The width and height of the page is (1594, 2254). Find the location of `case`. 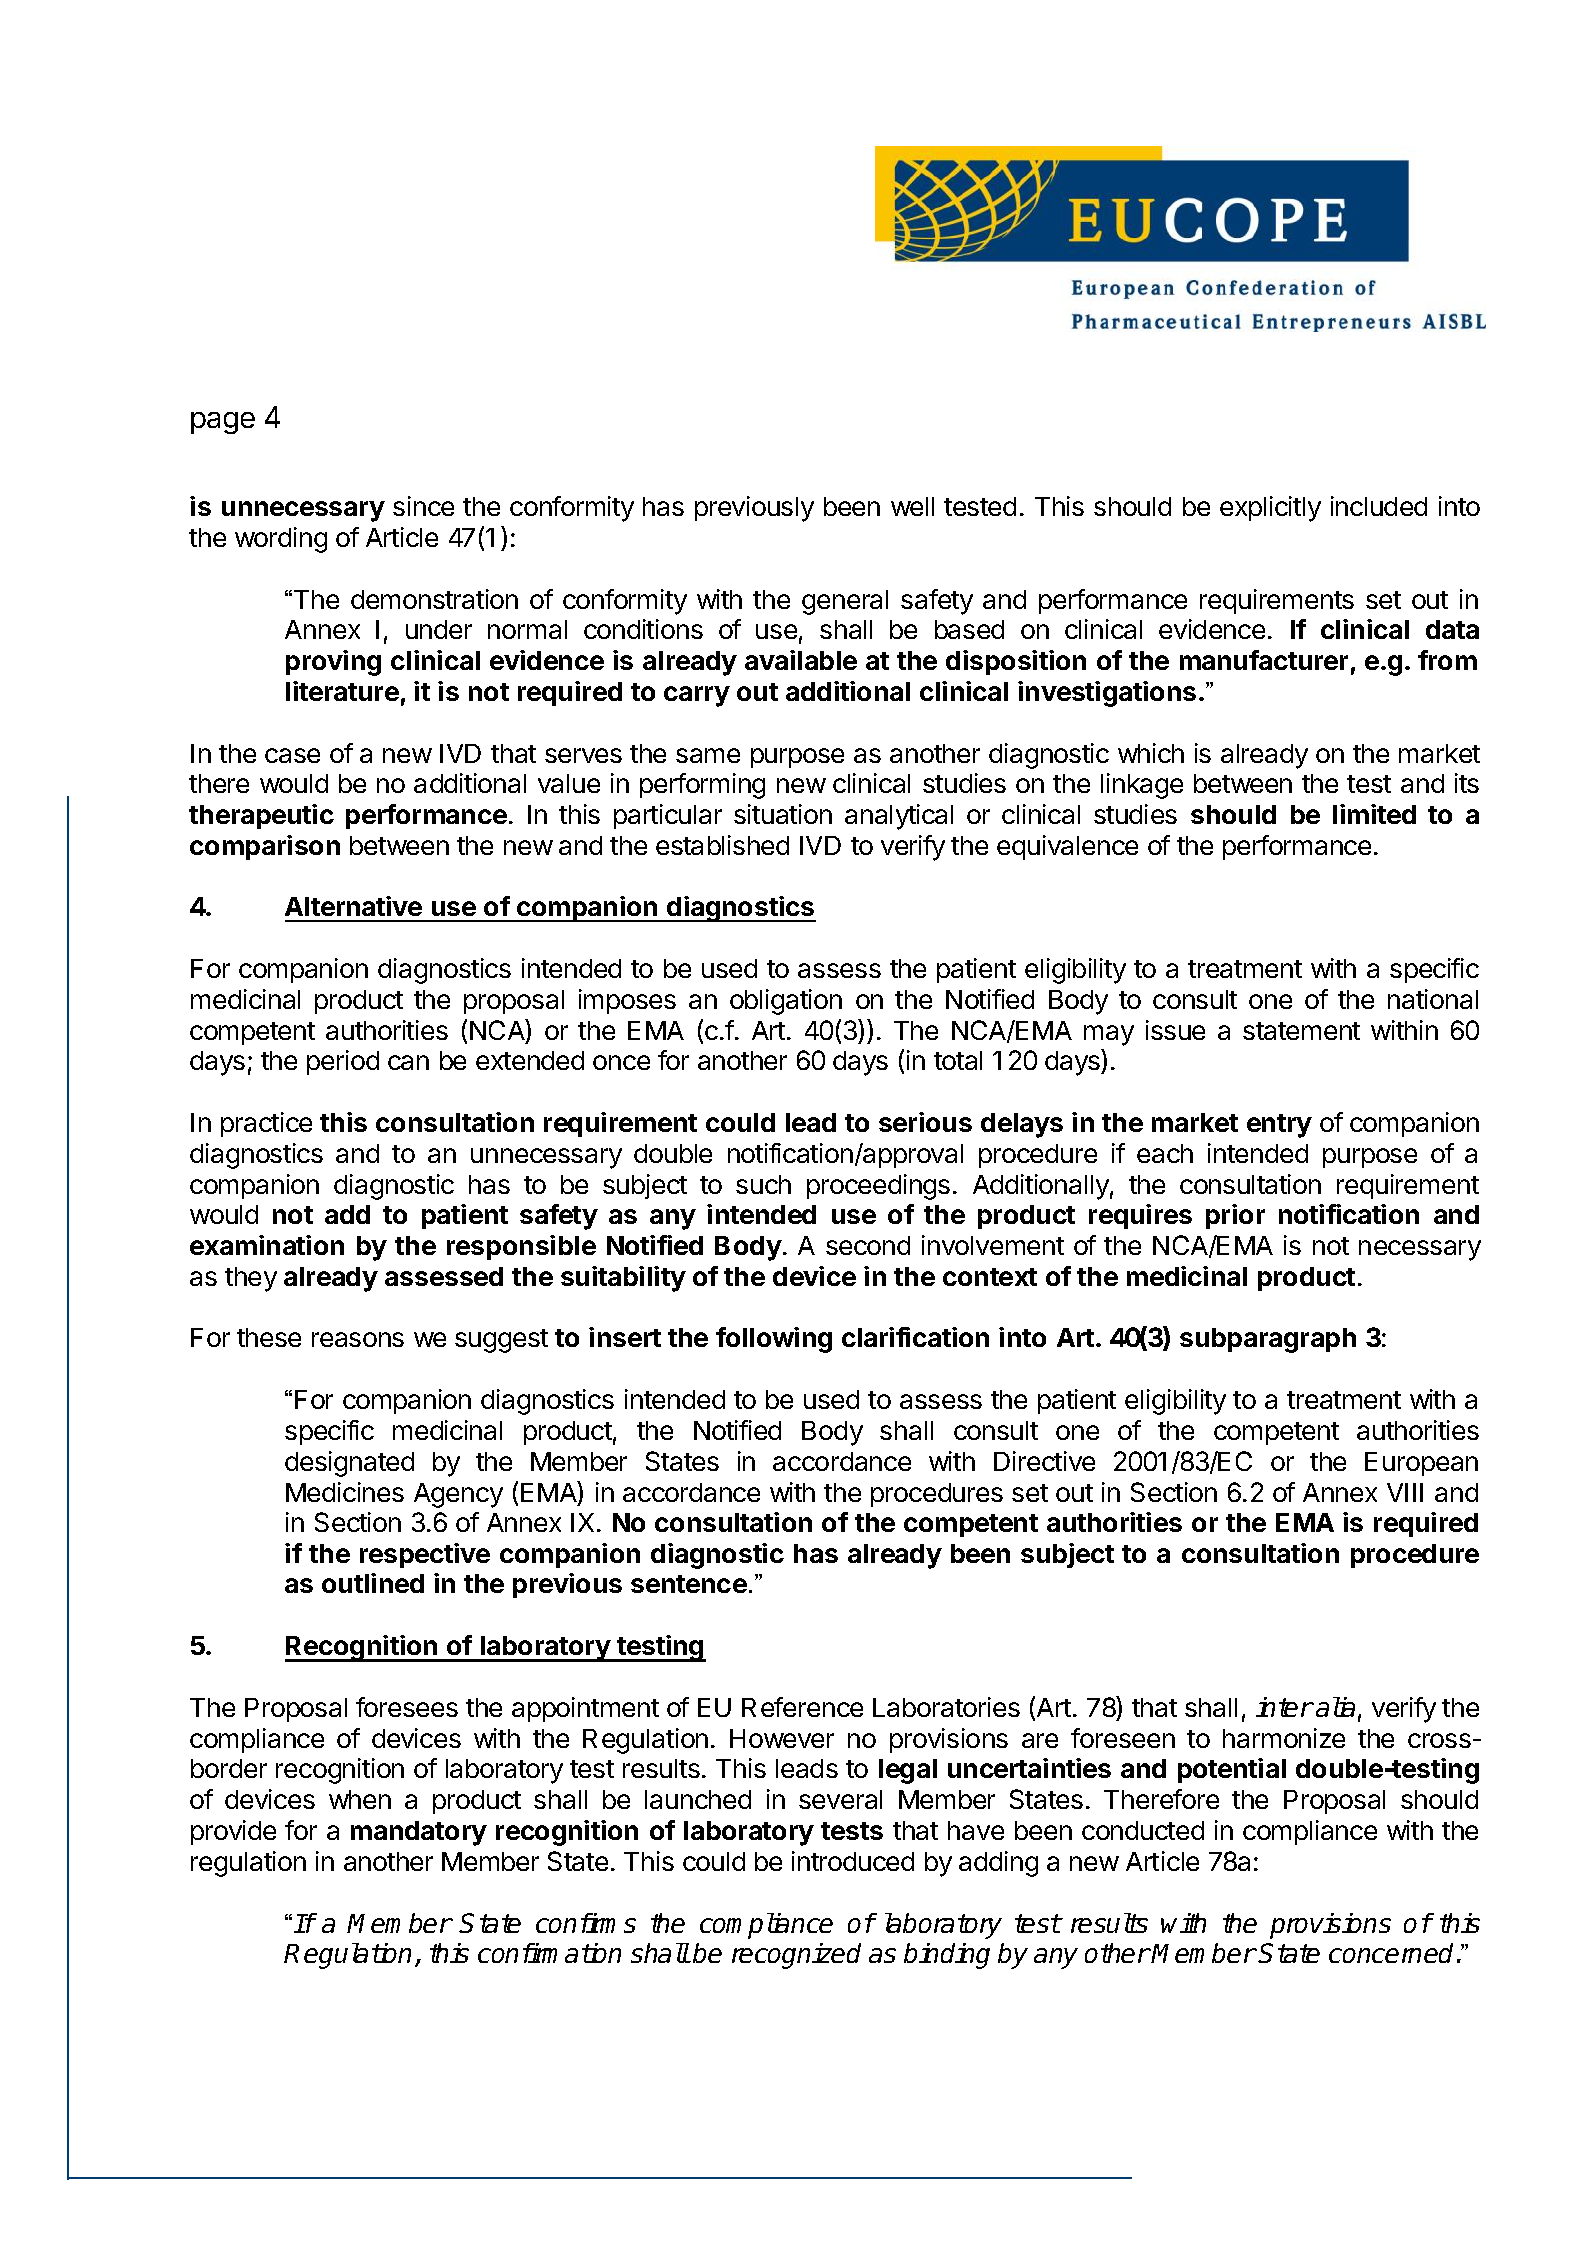

case is located at coordinates (292, 755).
